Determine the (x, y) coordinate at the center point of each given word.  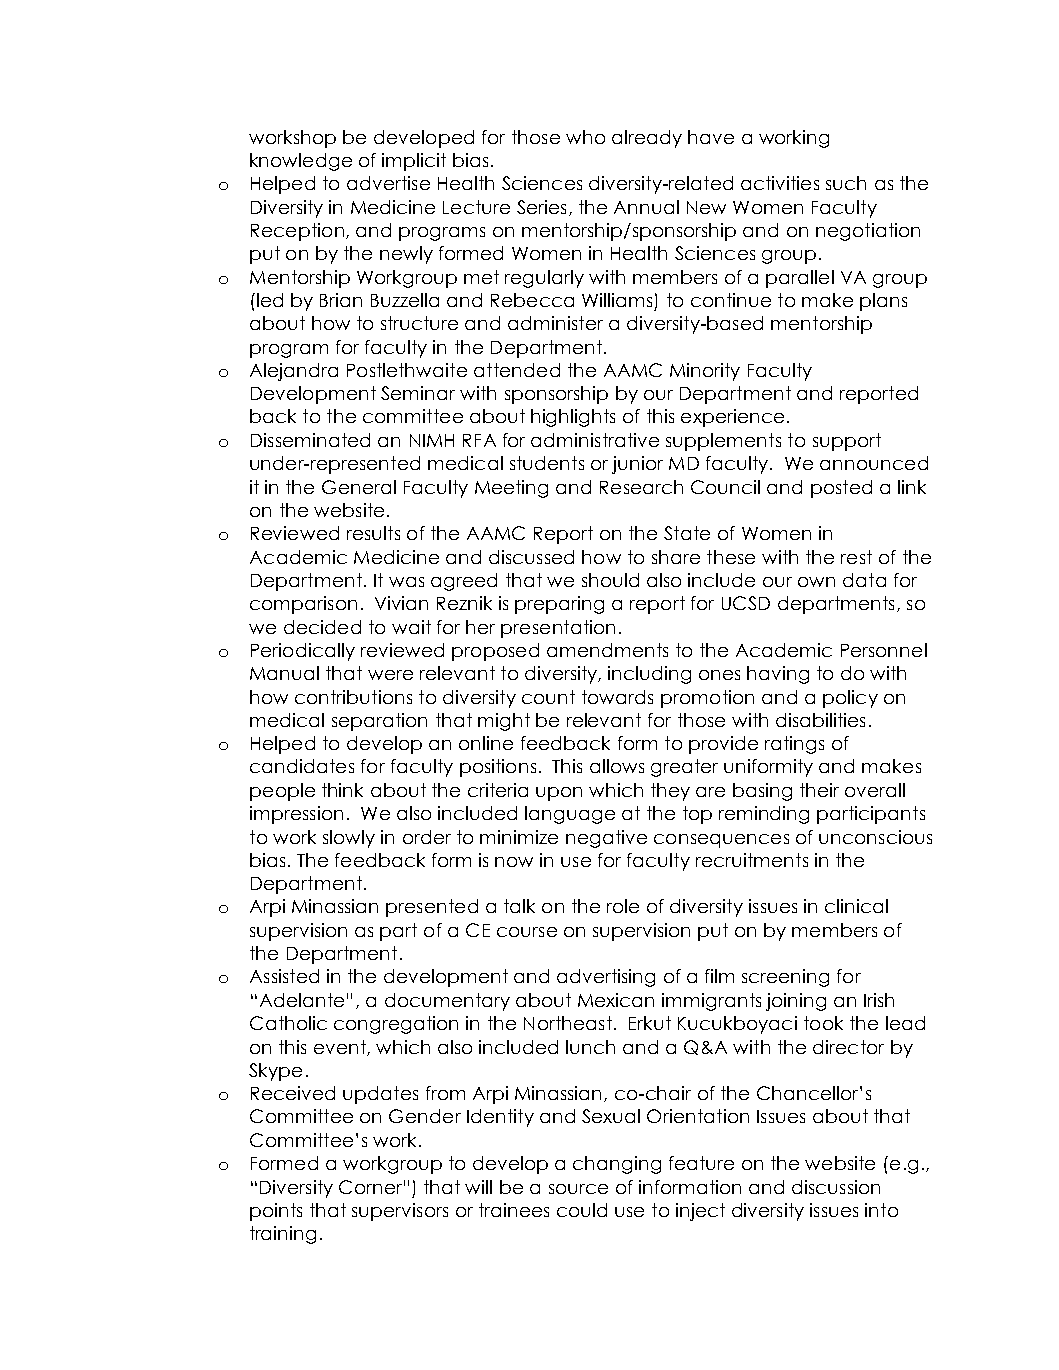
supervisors (400, 1212)
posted (841, 489)
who (585, 137)
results (373, 533)
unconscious (875, 837)
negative (606, 839)
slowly (349, 839)
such (846, 183)
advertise (388, 183)
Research (641, 487)
